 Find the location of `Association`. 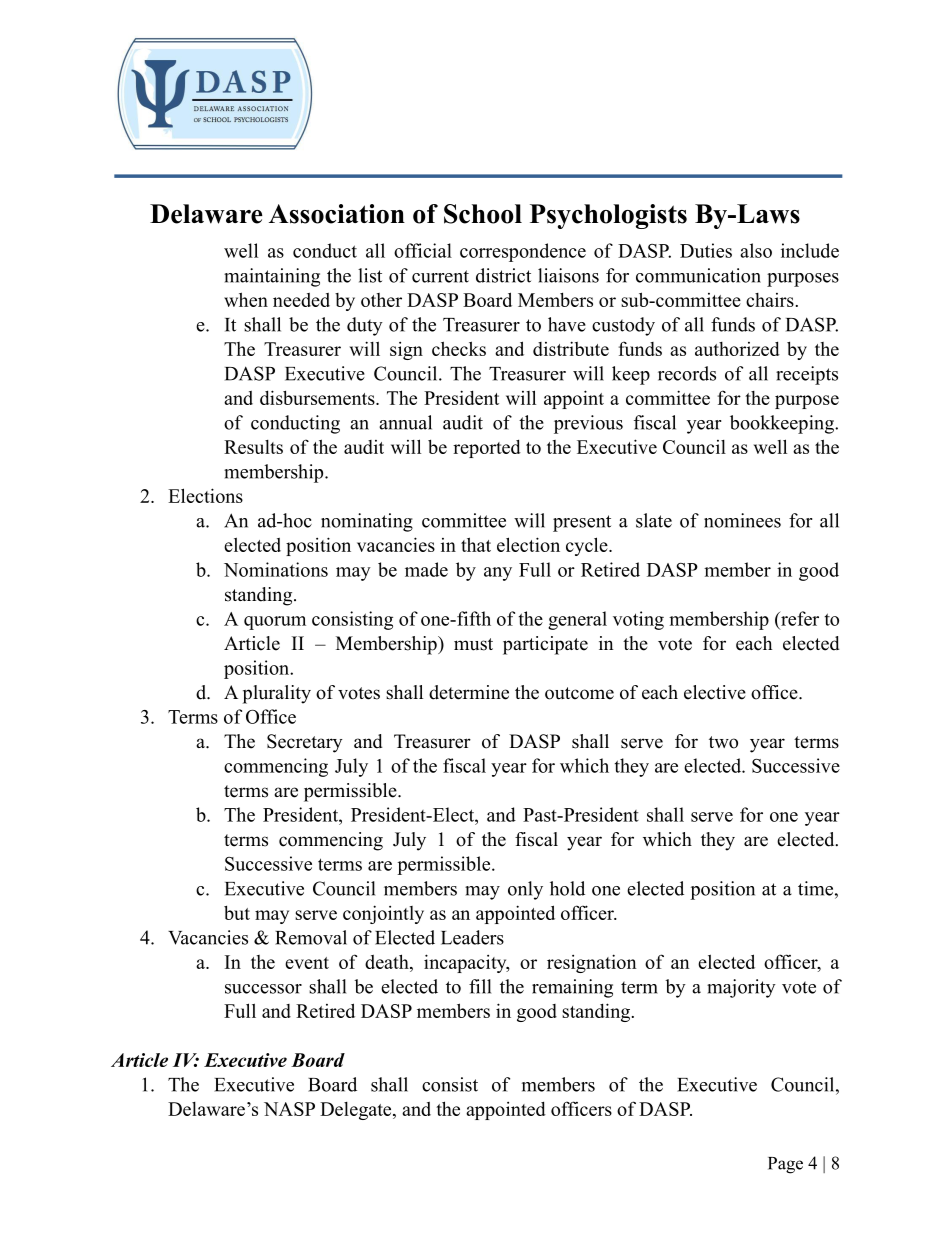

Association is located at coordinates (337, 214).
